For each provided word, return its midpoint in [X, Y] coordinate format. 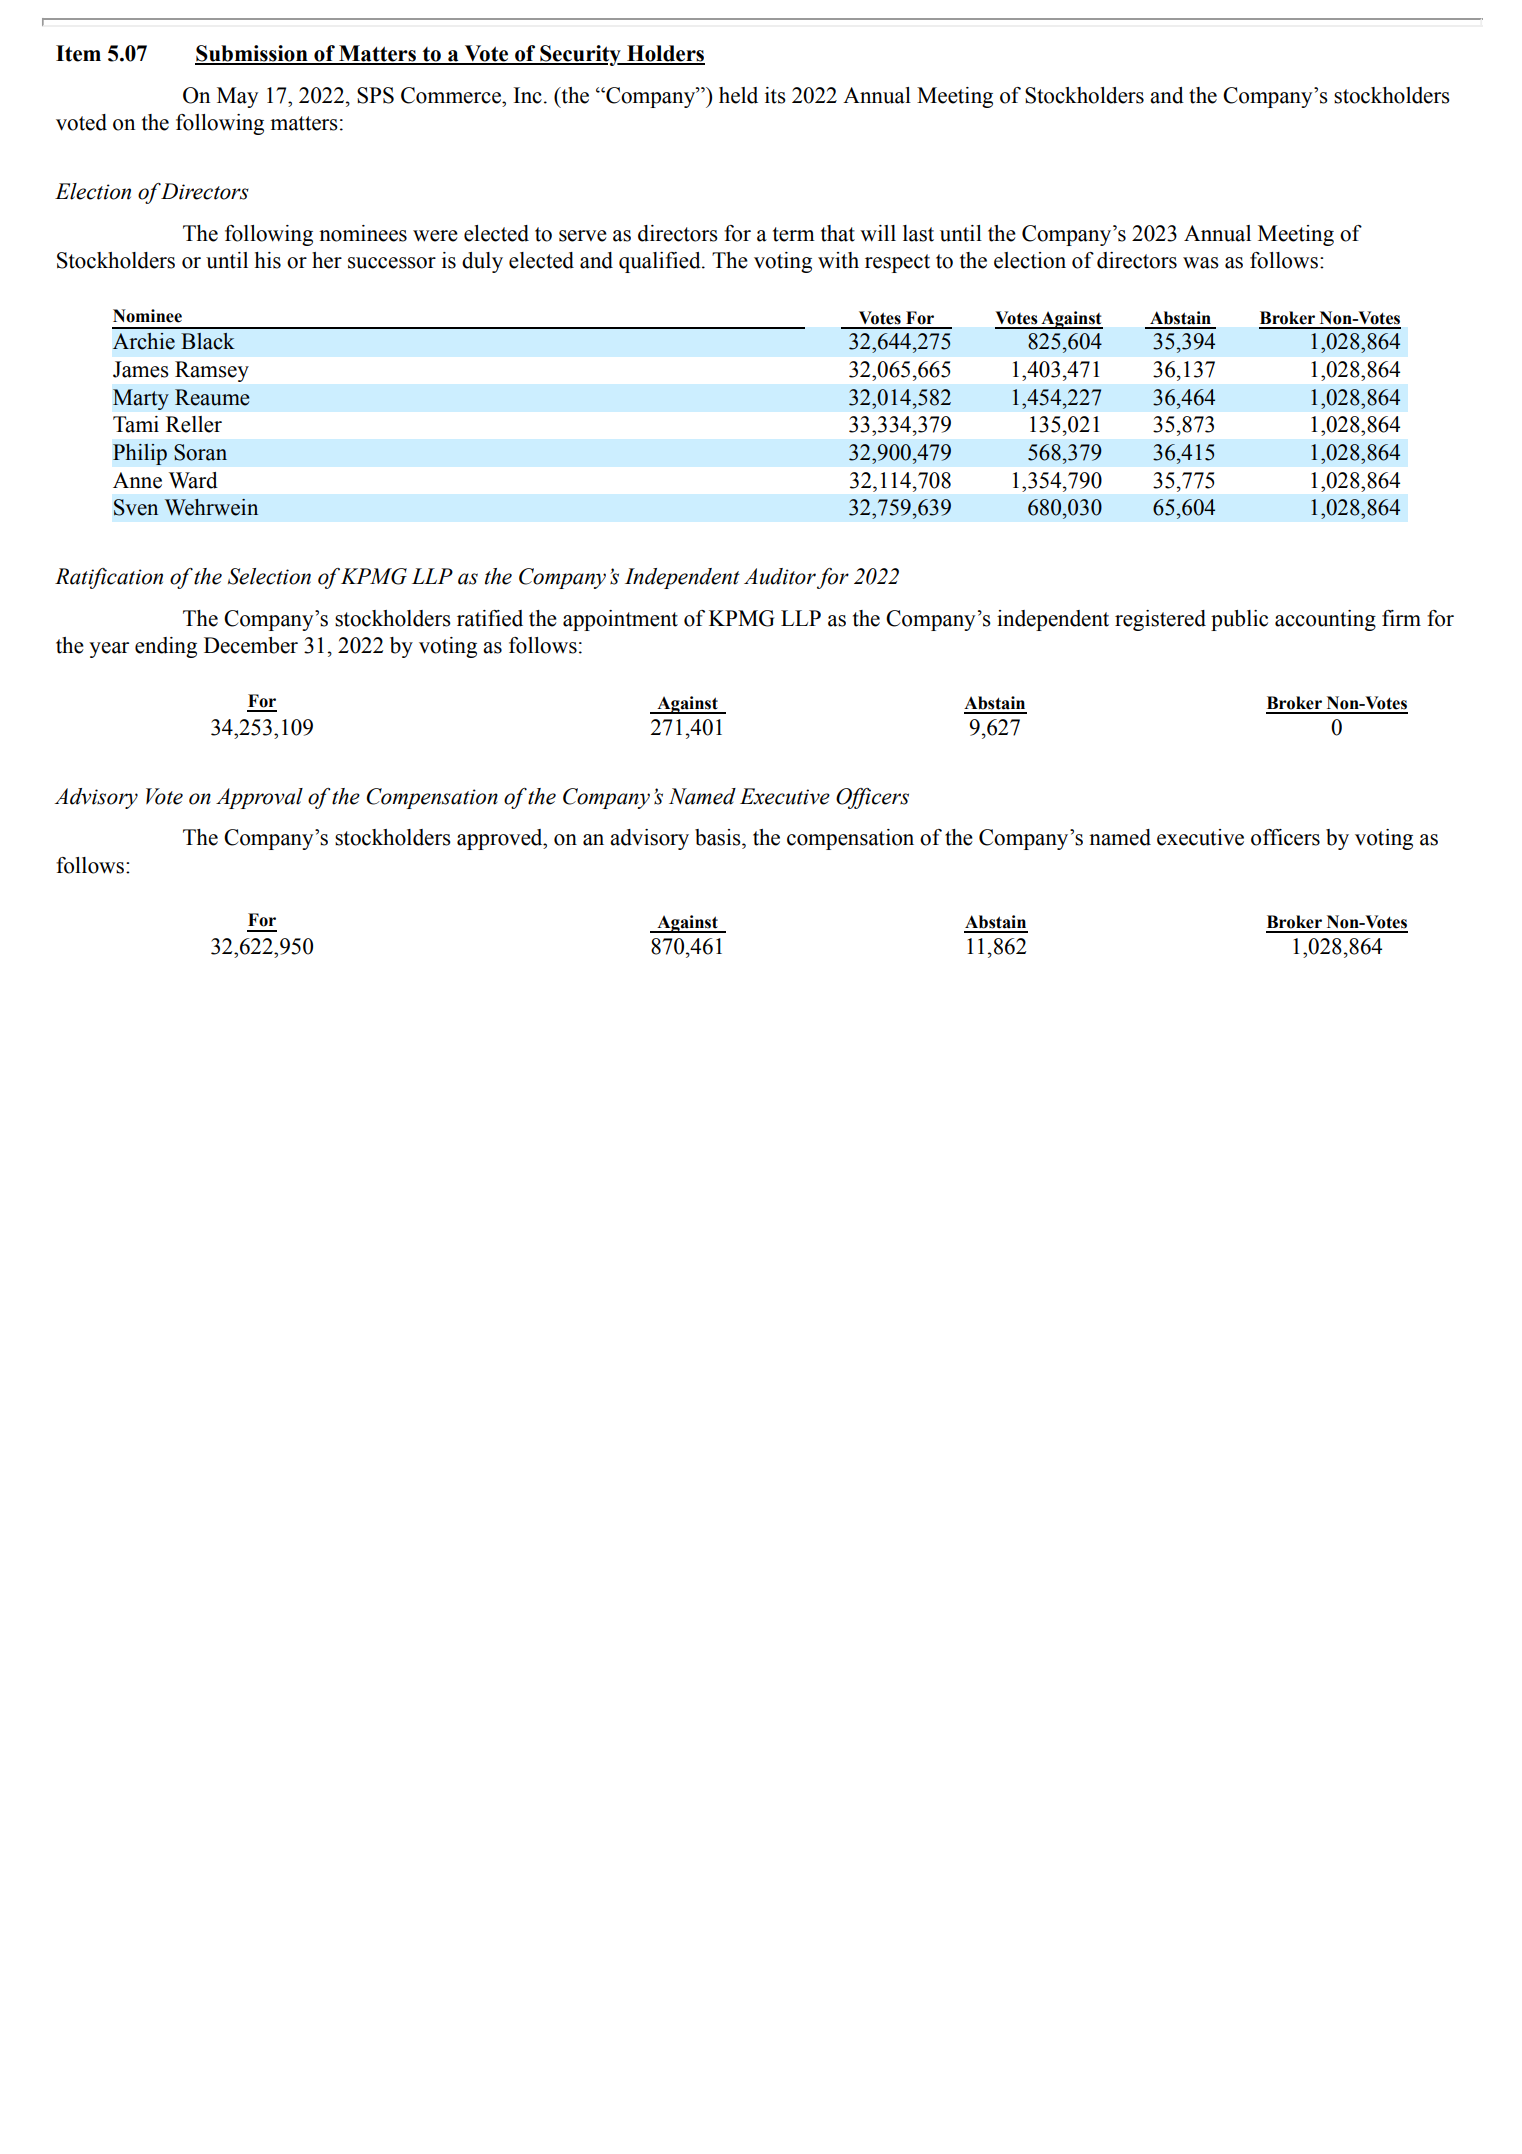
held [738, 95]
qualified [661, 262]
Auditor [780, 576]
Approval [259, 798]
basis [719, 837]
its [775, 95]
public [1239, 620]
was [1201, 263]
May [237, 97]
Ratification [109, 578]
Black [208, 341]
